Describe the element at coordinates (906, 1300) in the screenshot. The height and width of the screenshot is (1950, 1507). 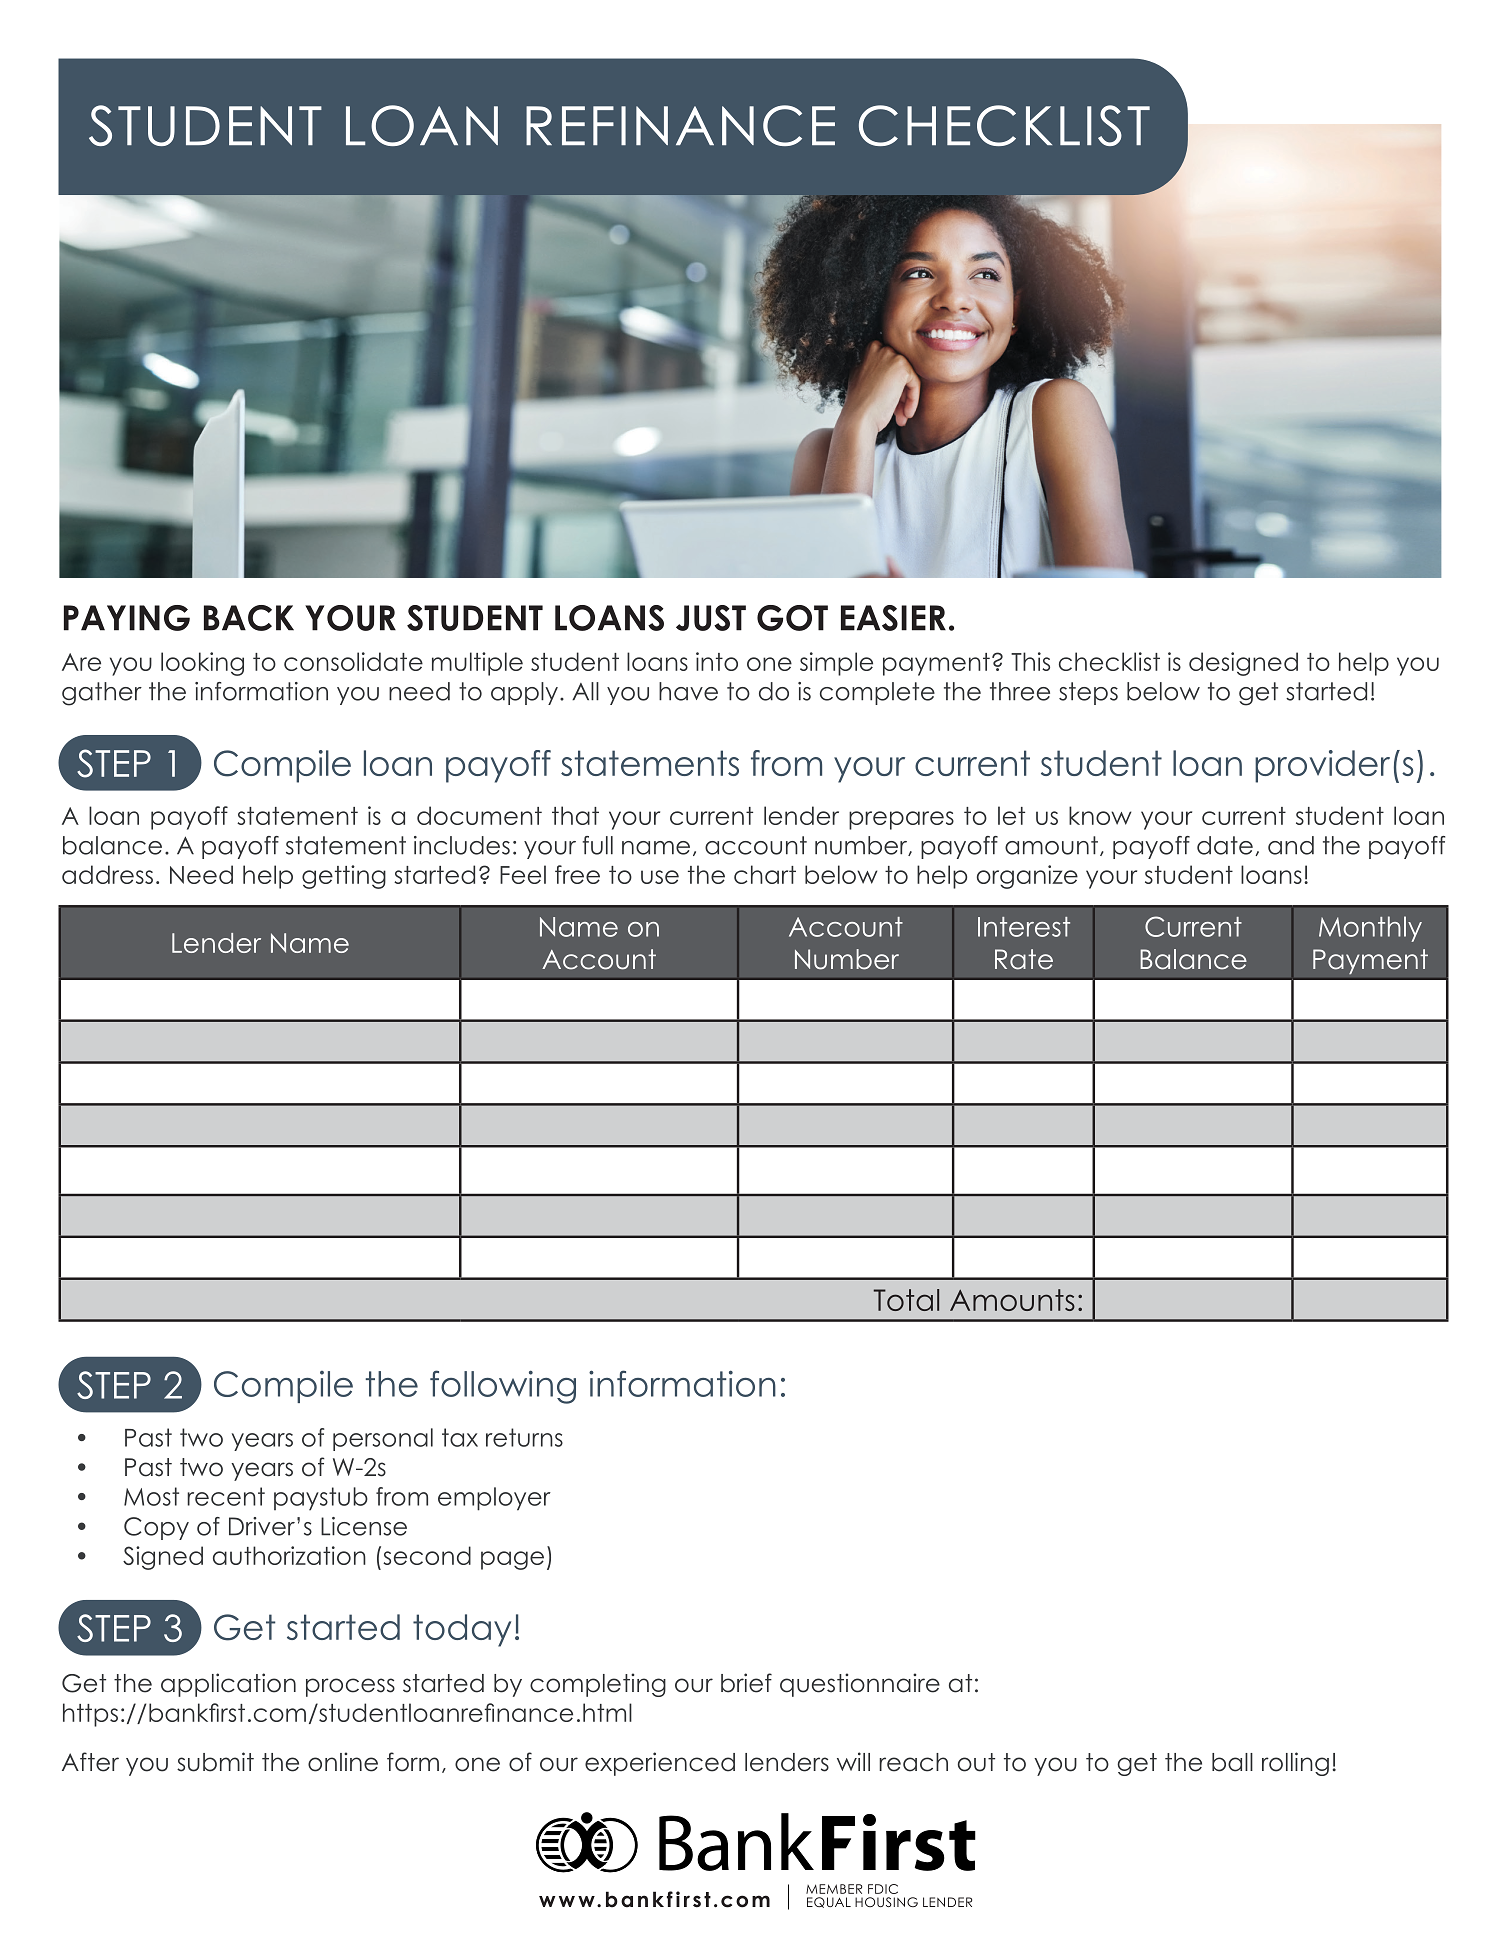
I see `Total` at that location.
